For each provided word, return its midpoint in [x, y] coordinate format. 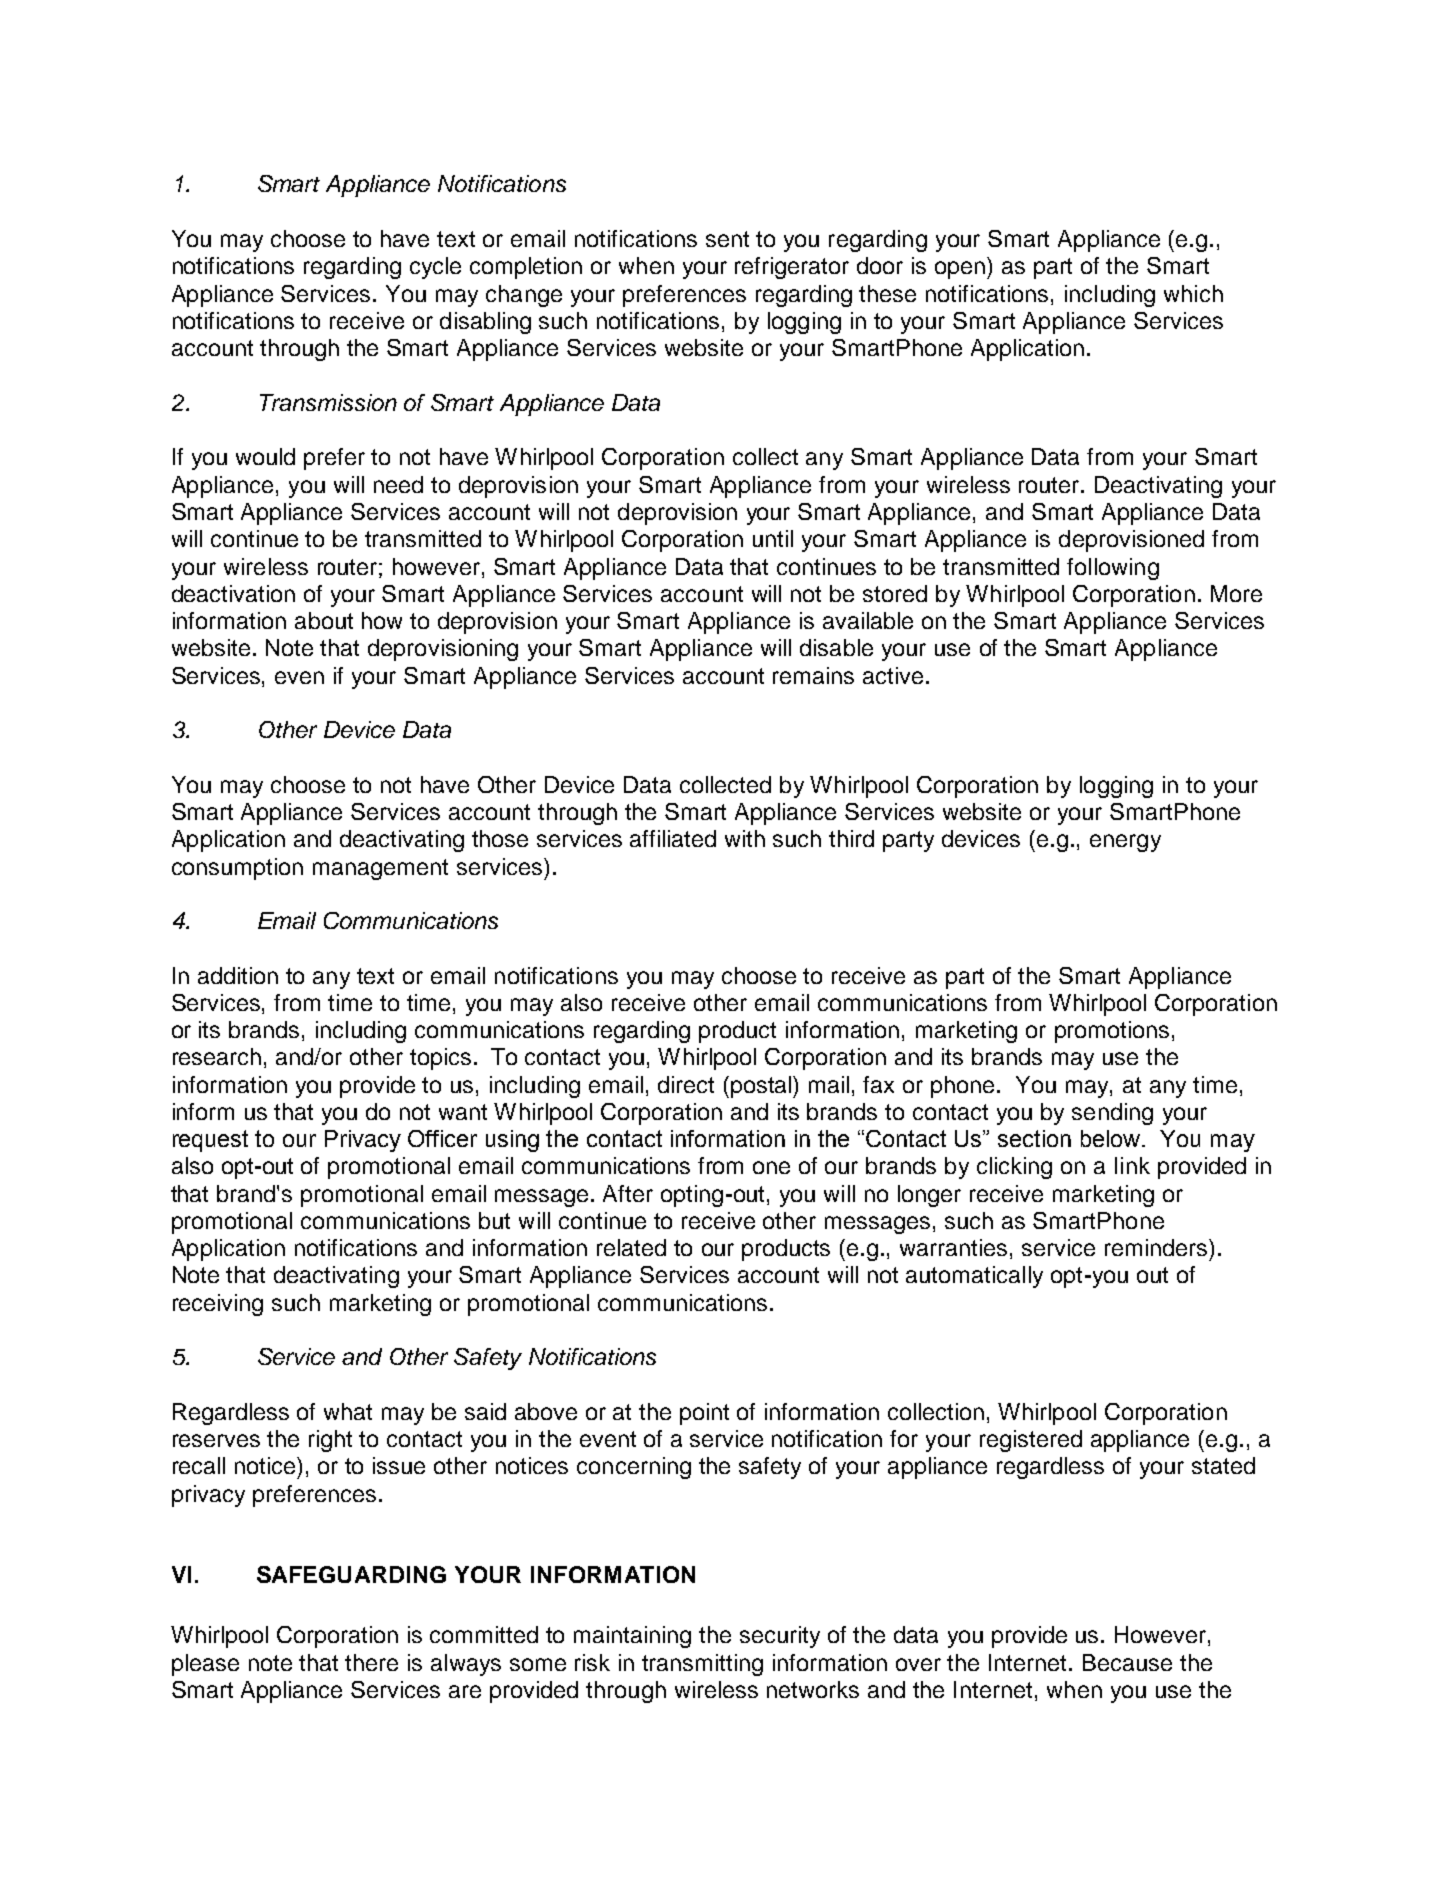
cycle [435, 268]
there [371, 1662]
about [324, 620]
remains [813, 675]
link [1132, 1165]
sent [727, 239]
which [1193, 293]
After [628, 1193]
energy [1125, 843]
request [210, 1141]
